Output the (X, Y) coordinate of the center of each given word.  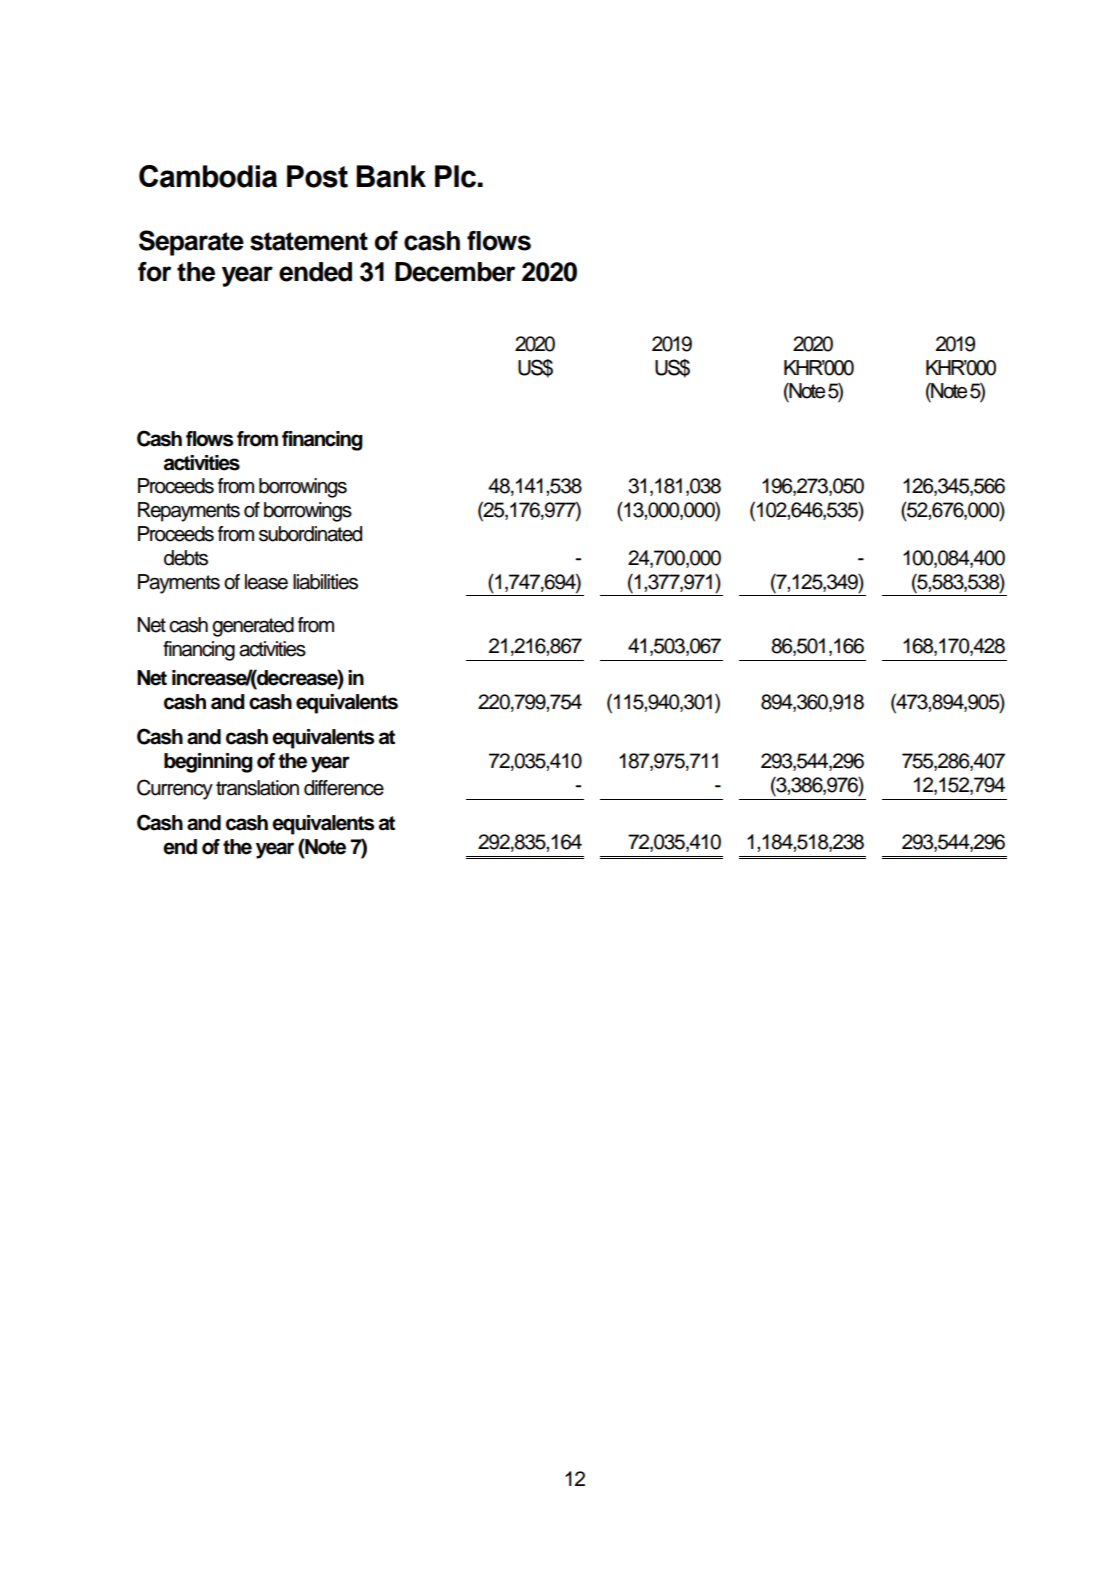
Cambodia (208, 176)
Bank (391, 176)
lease (266, 582)
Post (317, 176)
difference (344, 788)
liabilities (325, 582)
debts (186, 558)
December (455, 272)
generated (253, 627)
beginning (208, 763)
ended (315, 272)
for (154, 272)
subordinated (310, 534)
